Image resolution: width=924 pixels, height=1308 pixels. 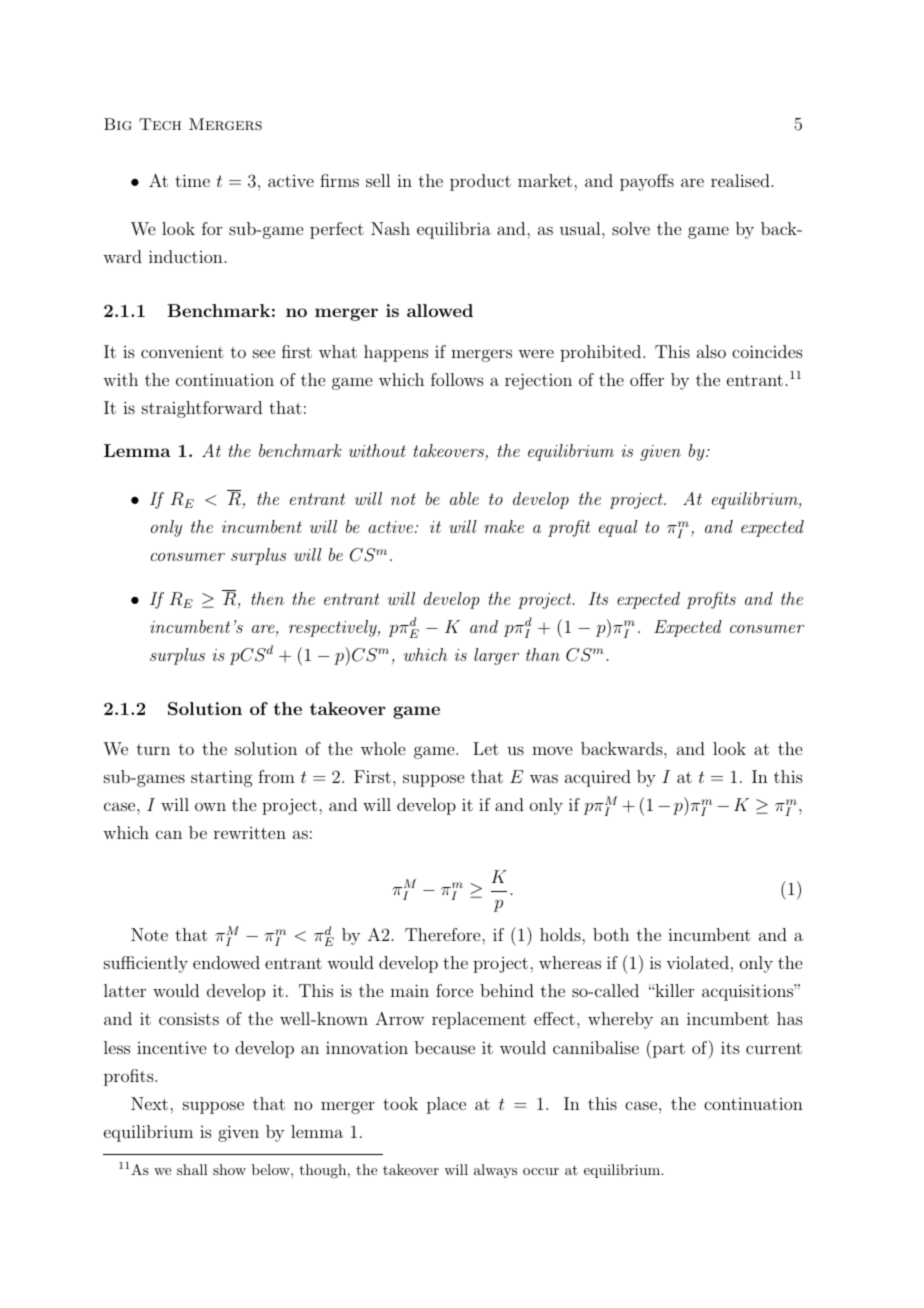 I want to click on also, so click(x=711, y=351).
